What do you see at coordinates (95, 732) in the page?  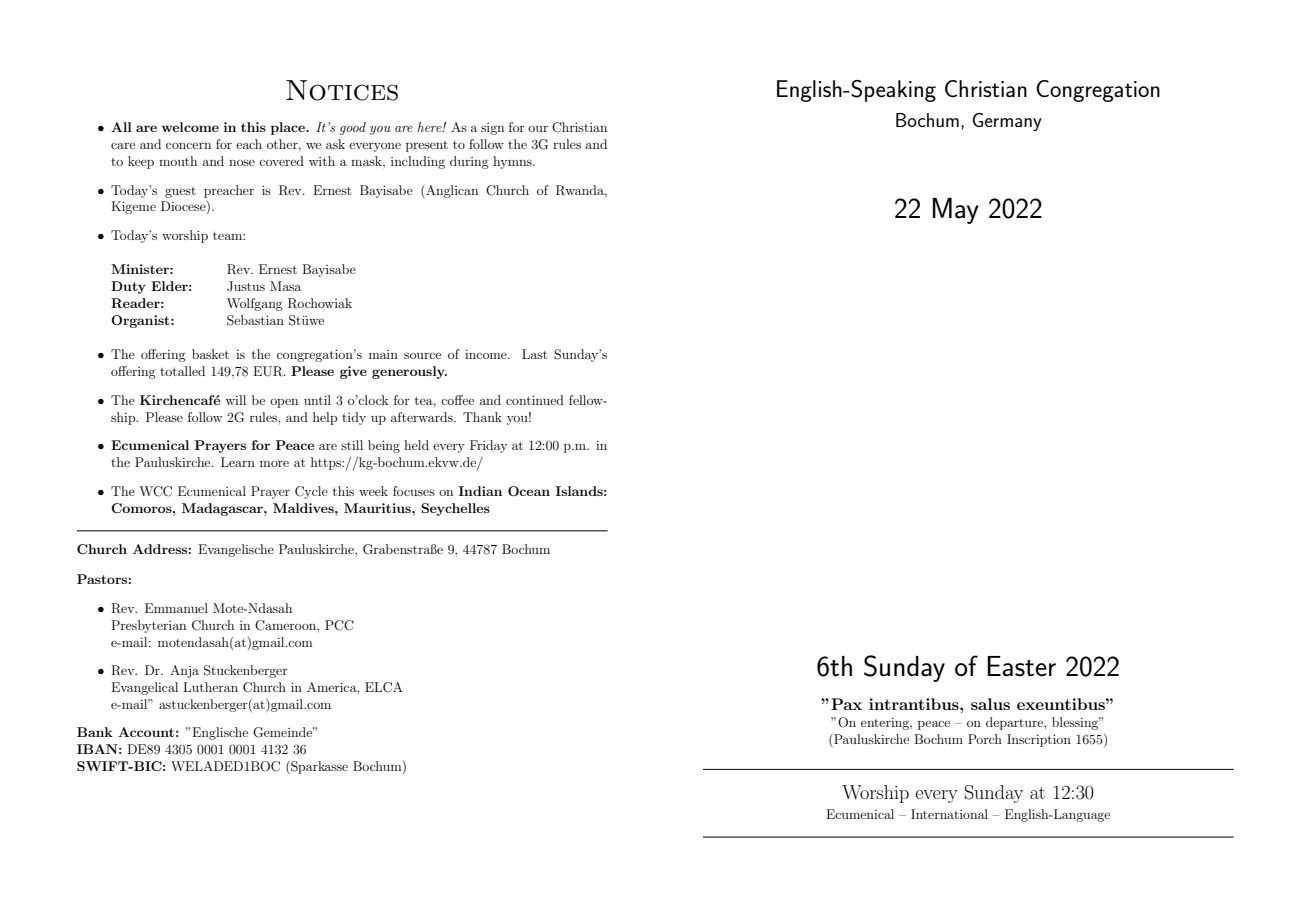 I see `Bank` at bounding box center [95, 732].
